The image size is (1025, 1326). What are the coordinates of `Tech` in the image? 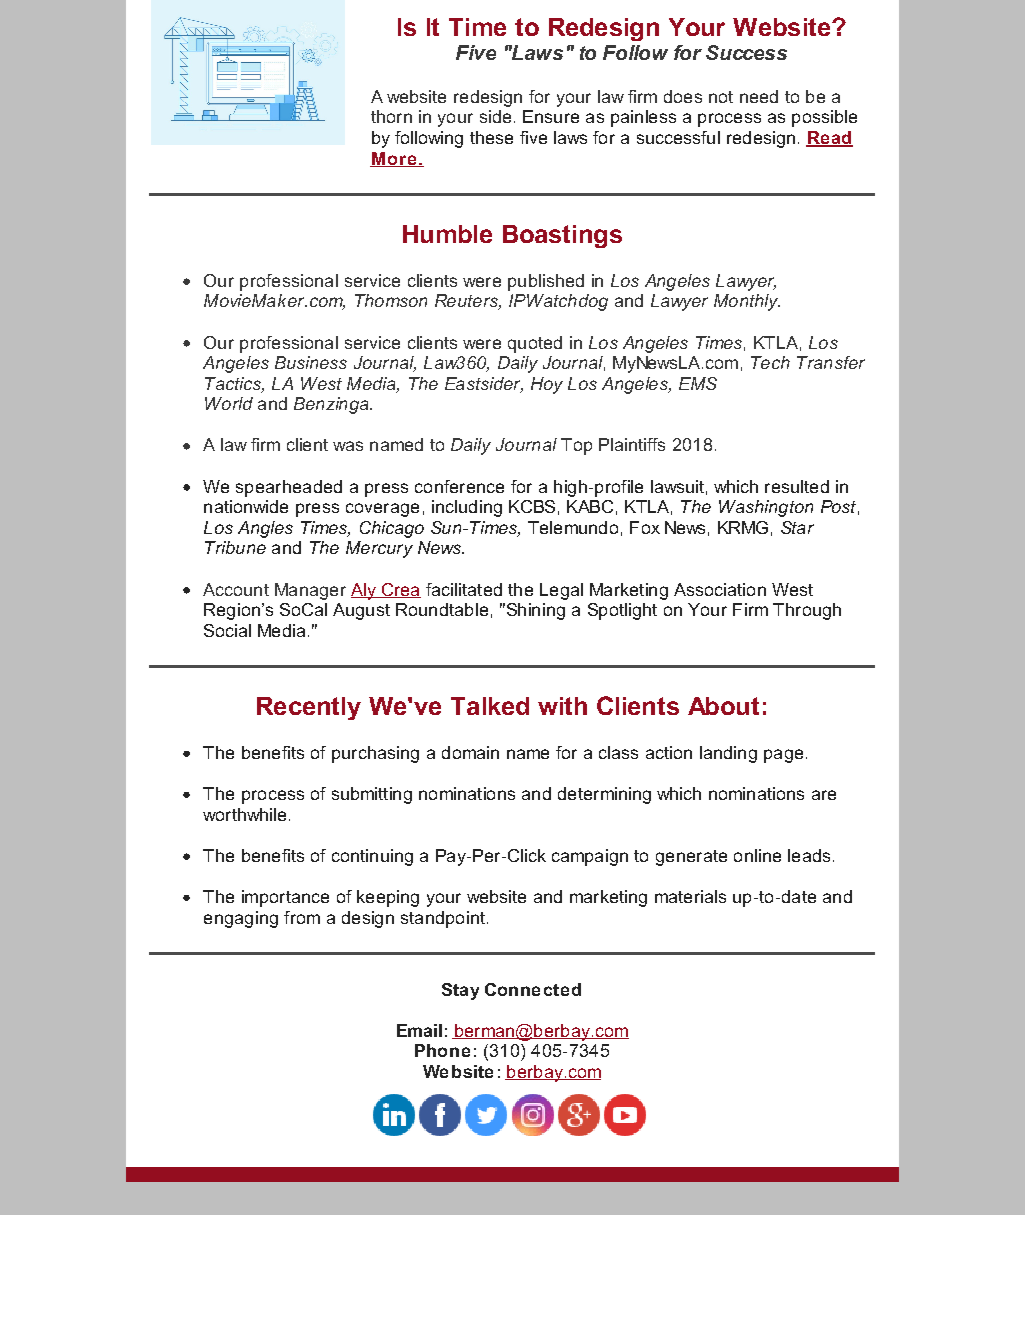 It's located at (770, 362).
